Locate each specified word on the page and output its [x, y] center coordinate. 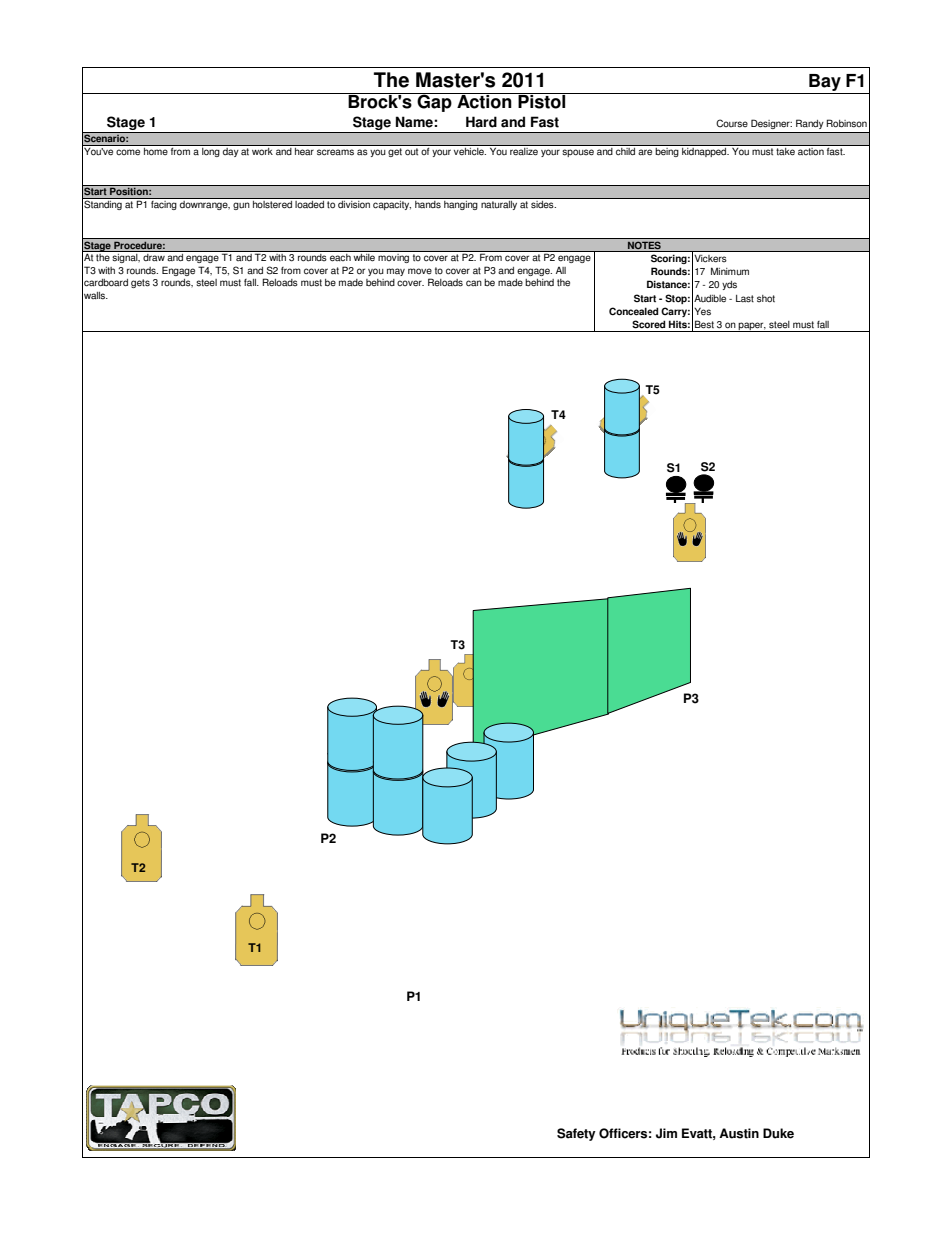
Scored [648, 324]
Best [704, 324]
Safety [576, 1134]
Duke [778, 1133]
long [210, 152]
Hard [481, 122]
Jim [666, 1133]
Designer [771, 124]
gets [140, 283]
